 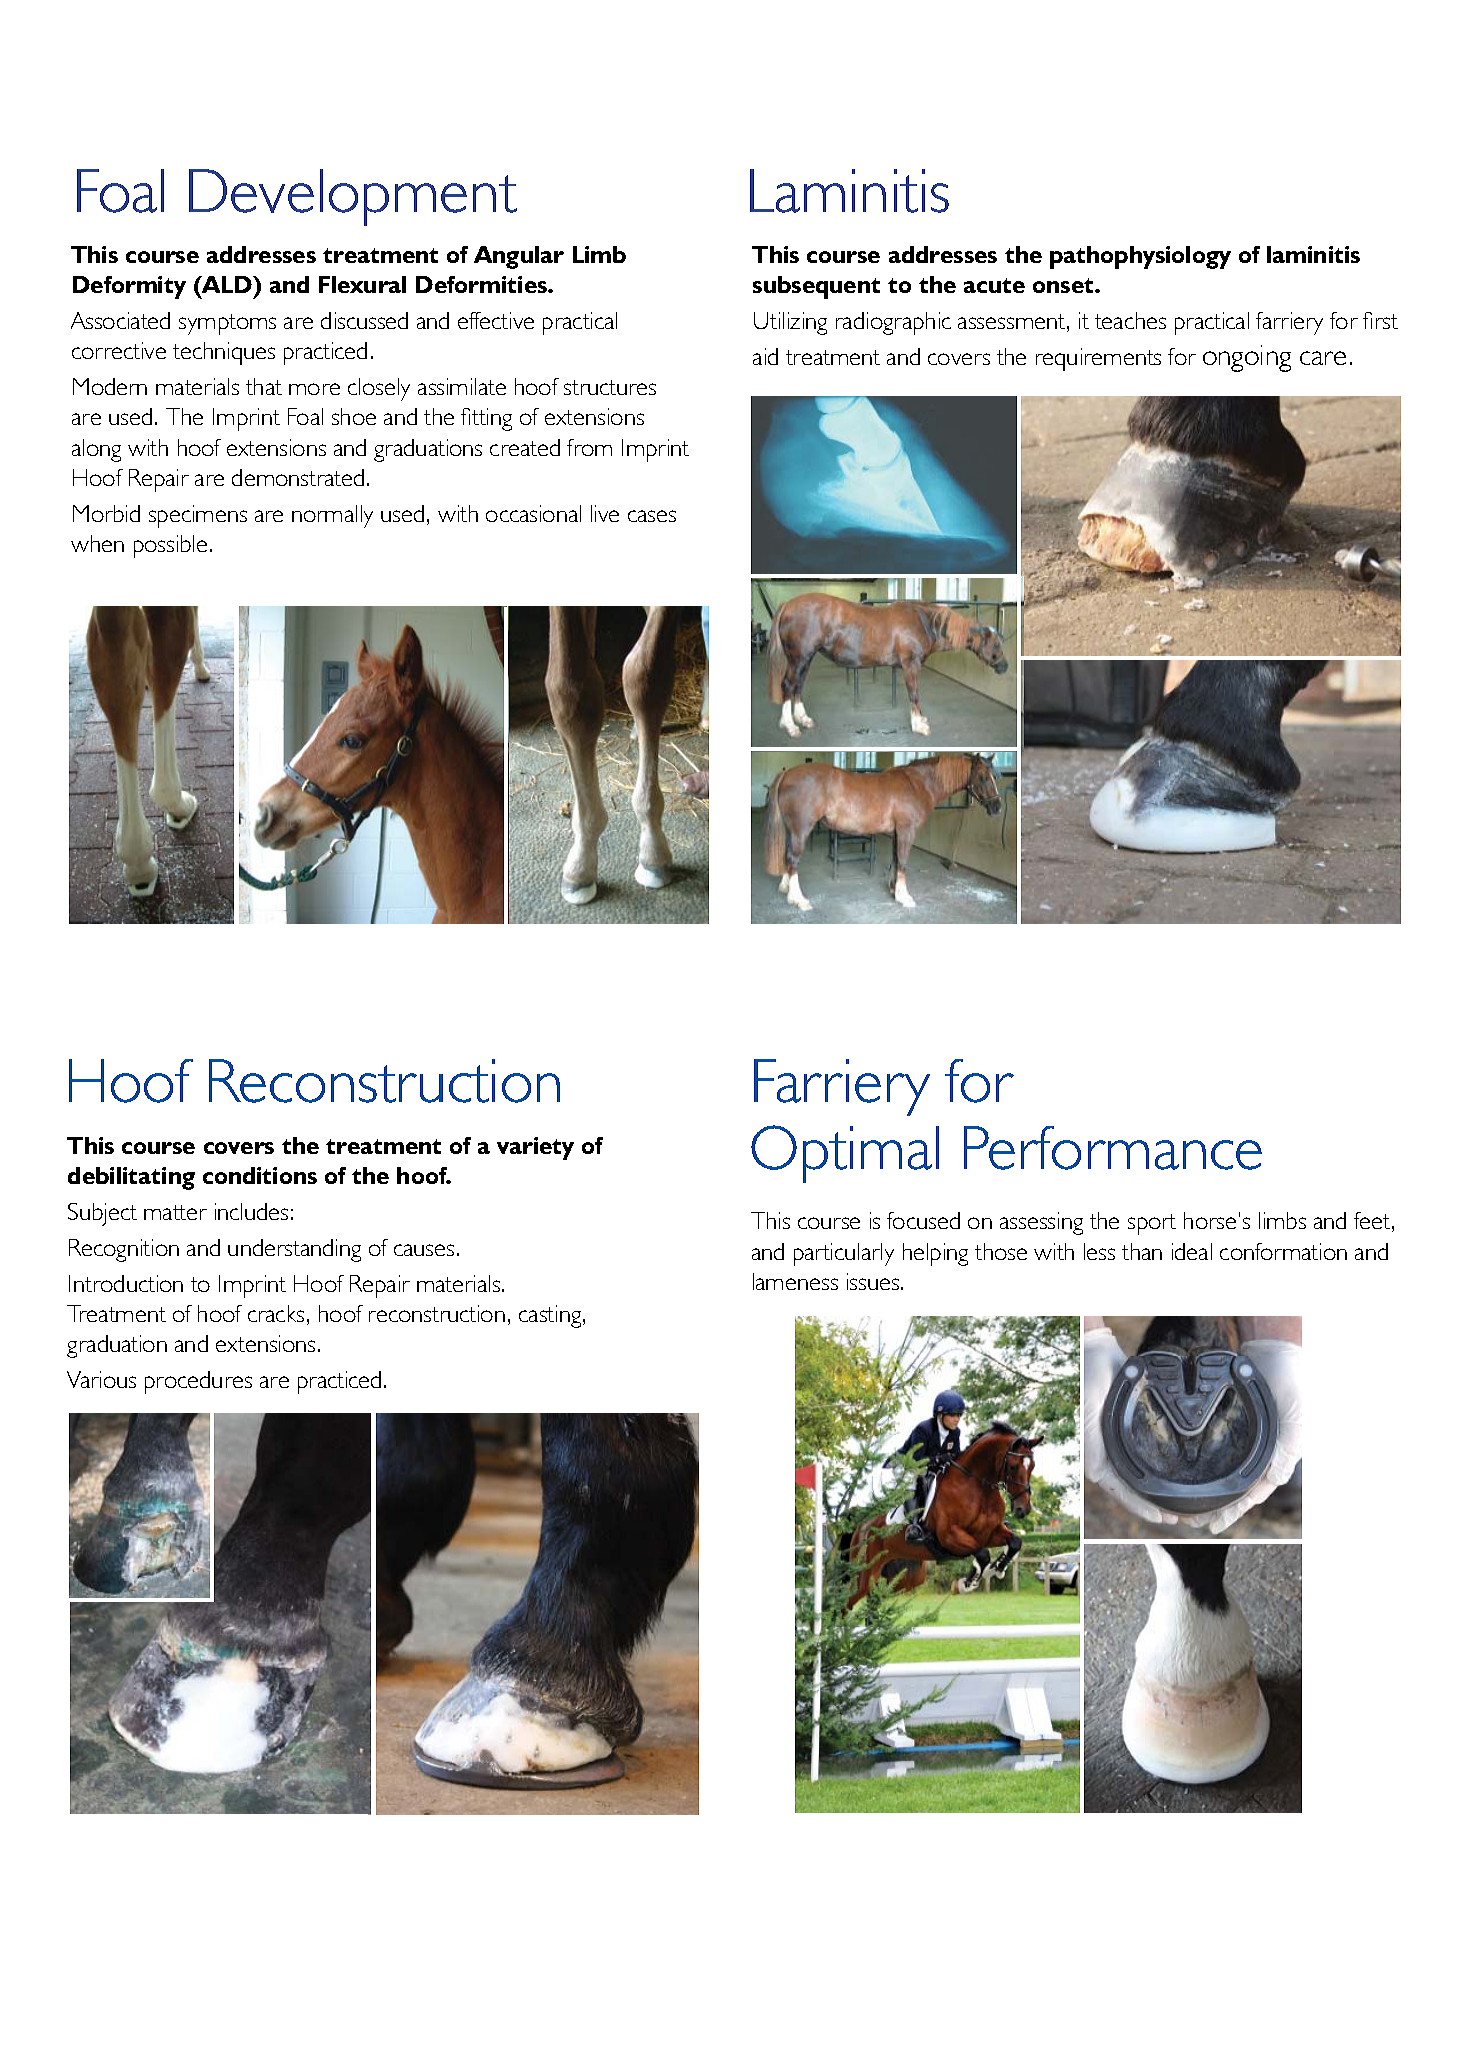 I want to click on cases, so click(x=652, y=516).
